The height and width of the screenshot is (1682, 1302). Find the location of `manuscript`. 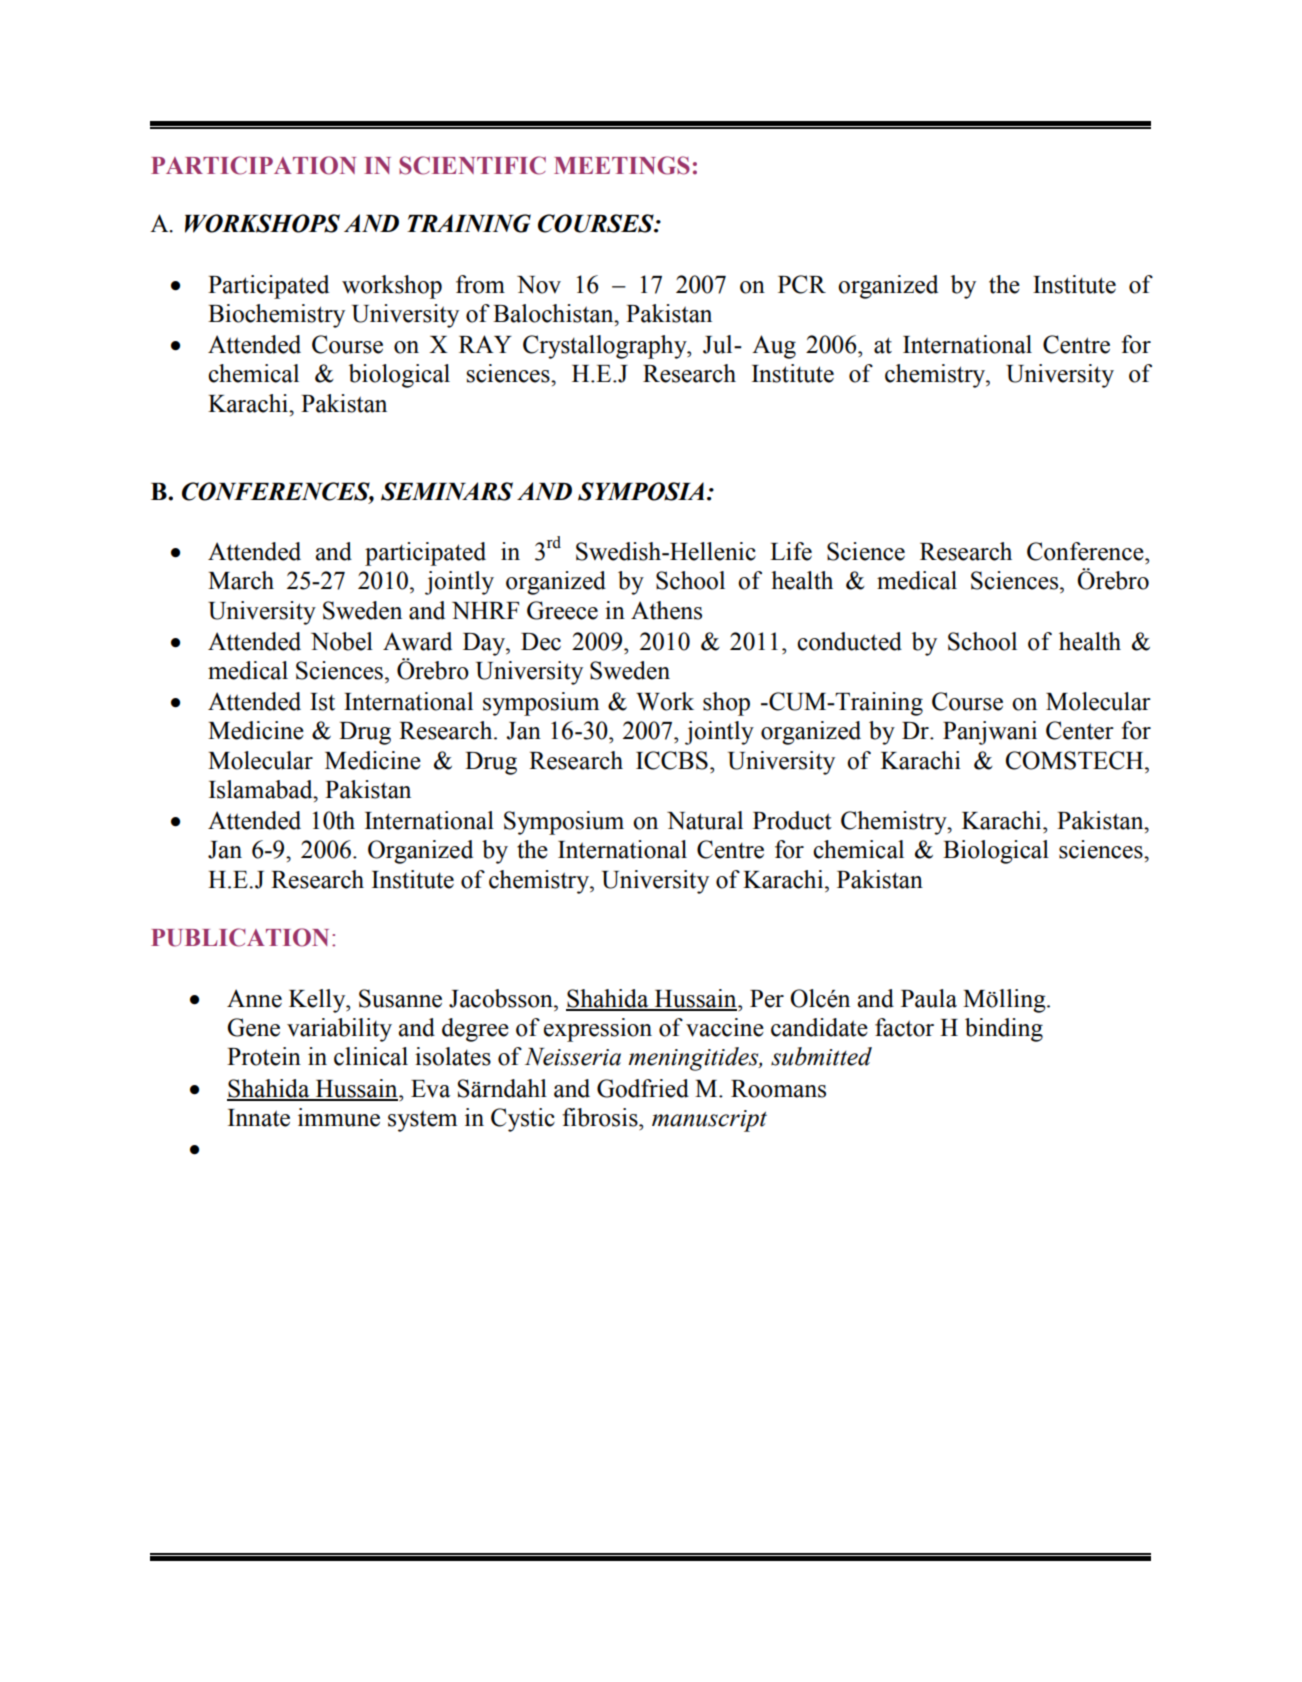

manuscript is located at coordinates (709, 1121).
